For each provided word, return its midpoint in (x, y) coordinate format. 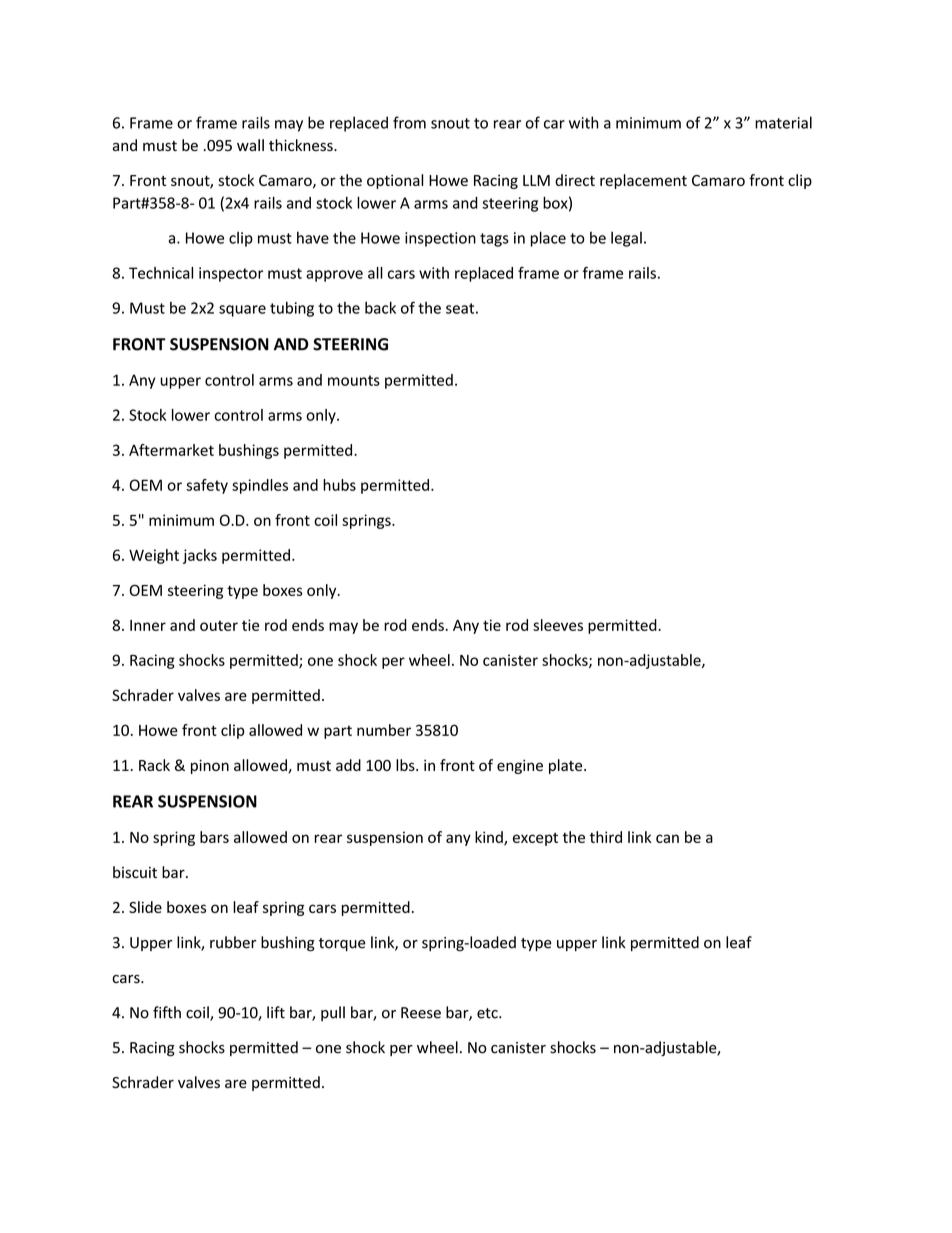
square (242, 311)
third (606, 837)
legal (626, 239)
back (380, 308)
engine (520, 767)
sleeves (558, 625)
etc (488, 1013)
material (783, 122)
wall (250, 145)
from (409, 122)
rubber (233, 942)
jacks (200, 556)
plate (567, 766)
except (535, 839)
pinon (210, 766)
